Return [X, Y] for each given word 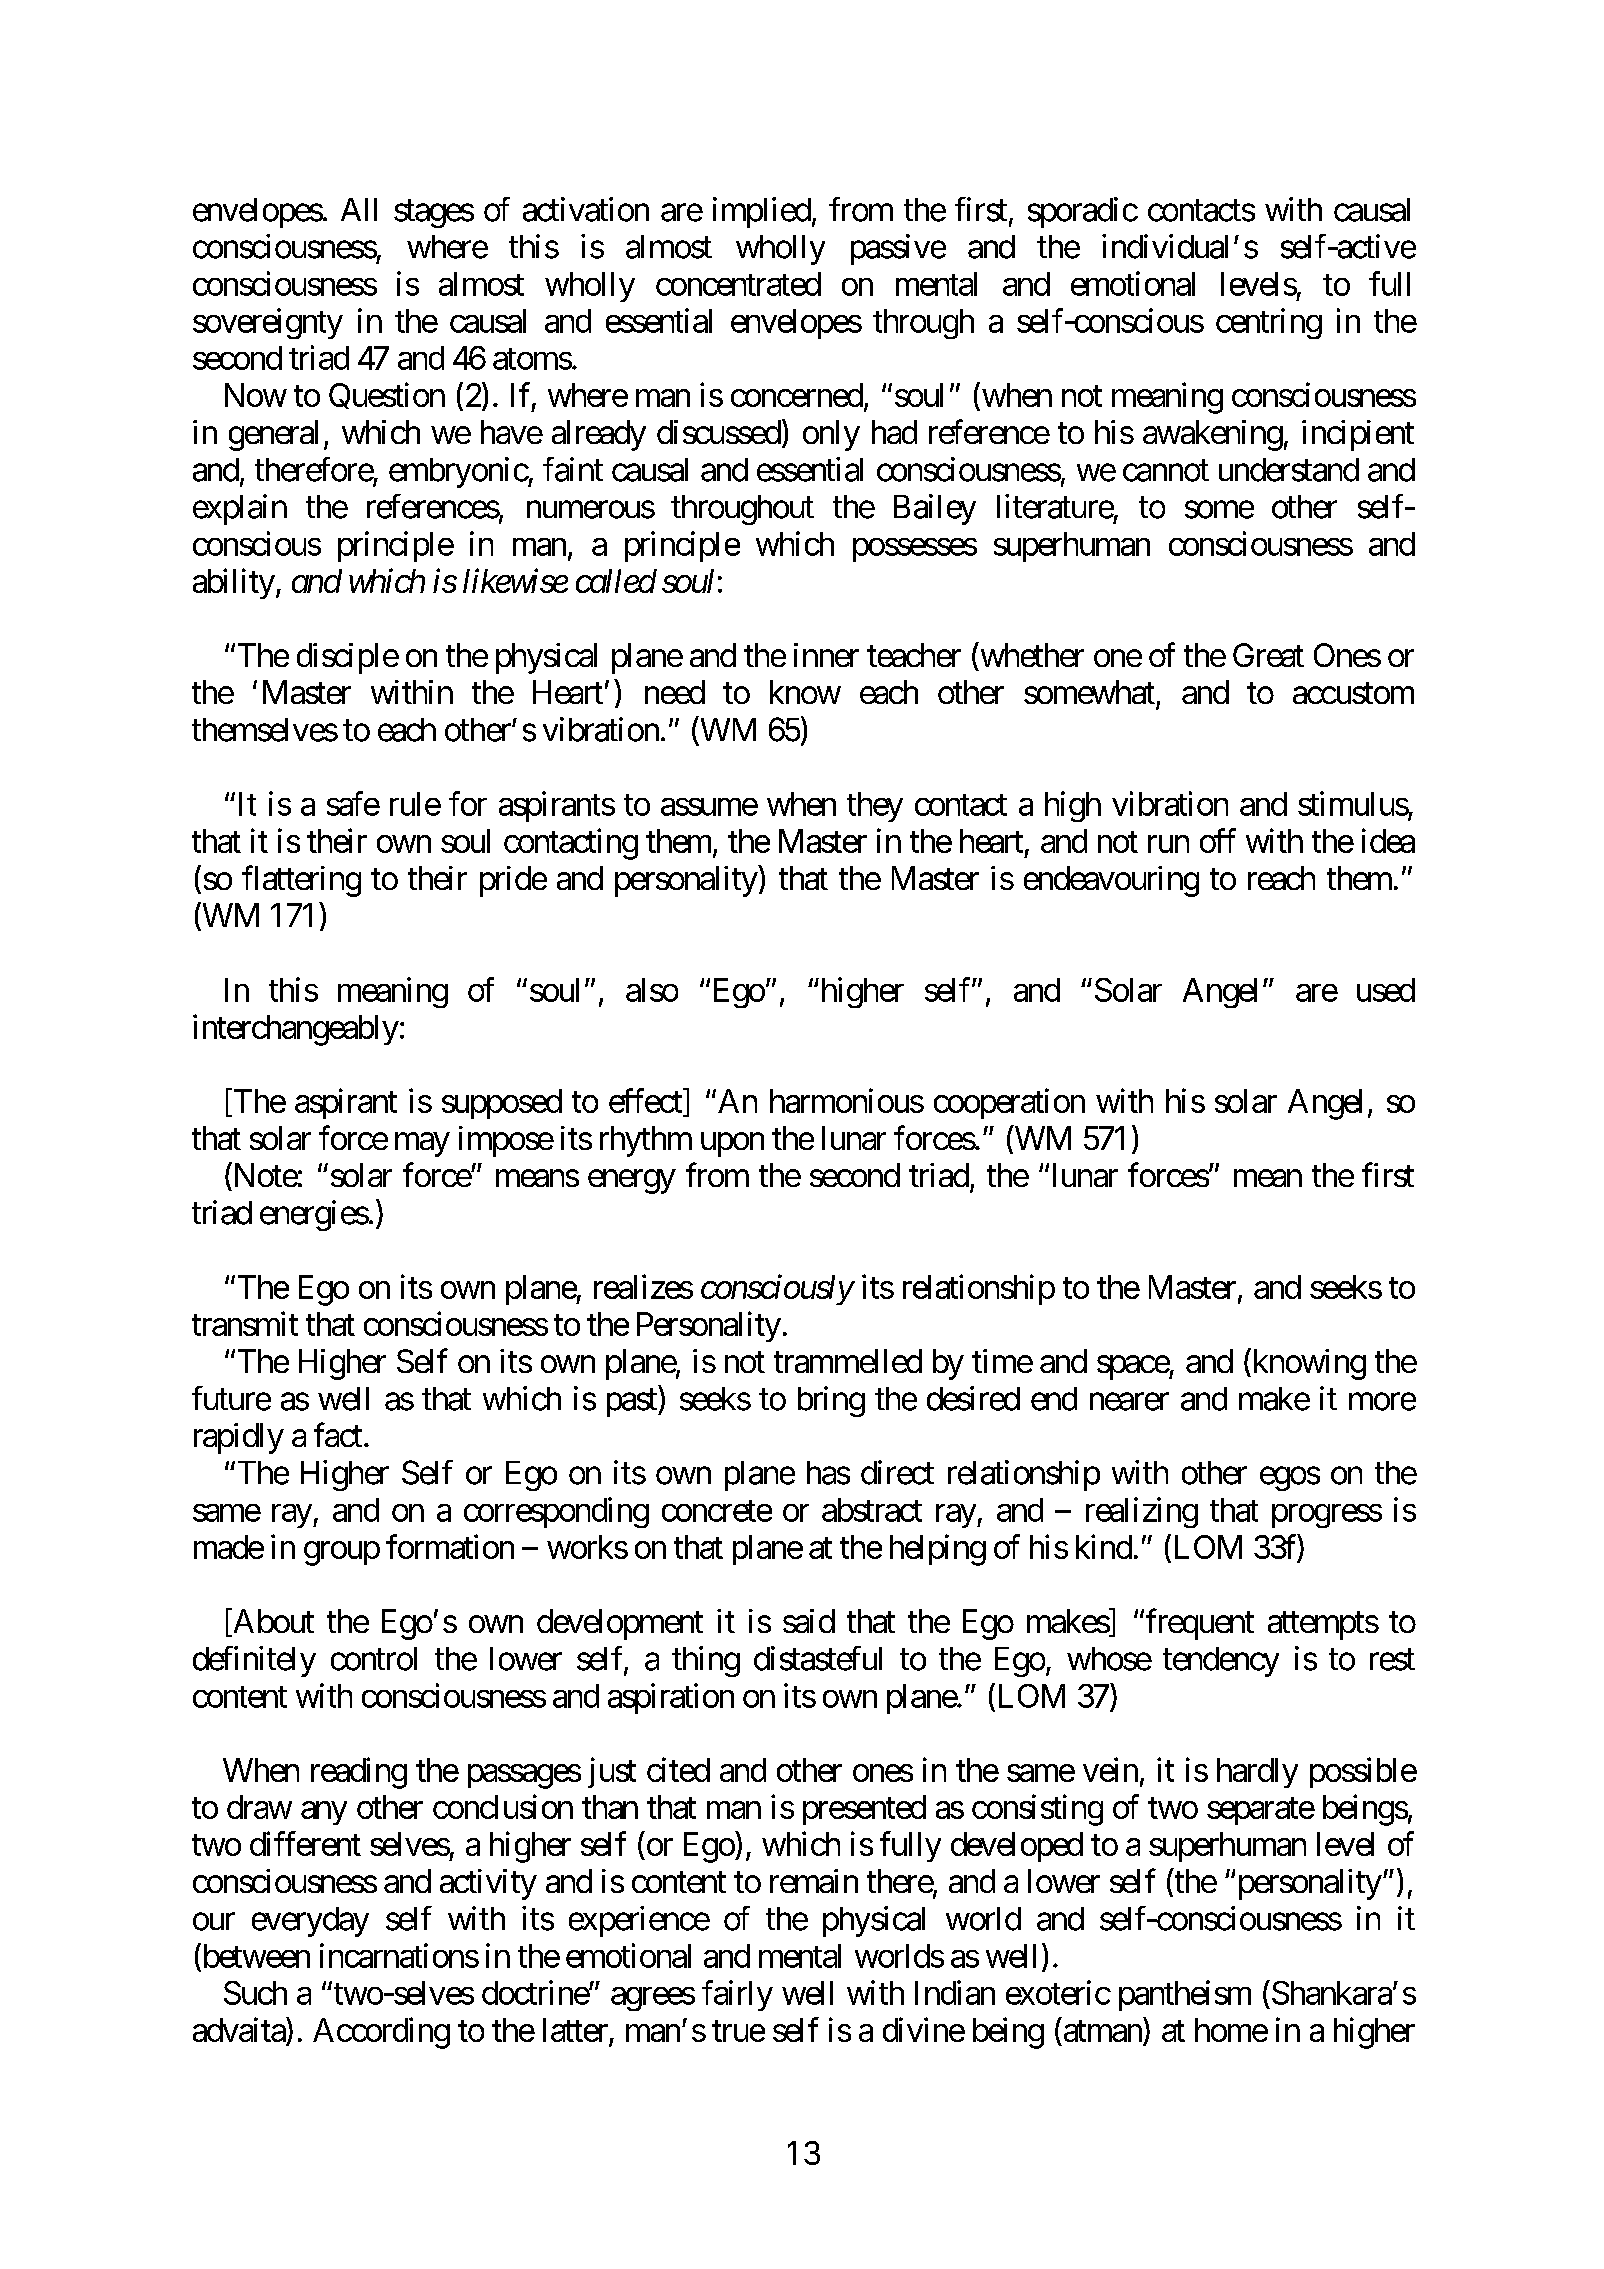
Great [1268, 655]
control [374, 1659]
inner [826, 655]
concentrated [738, 284]
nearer [1129, 1402]
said [809, 1621]
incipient [1358, 435]
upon [732, 1145]
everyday [310, 1922]
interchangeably [296, 1030]
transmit [245, 1323]
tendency [1221, 1662]
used [1386, 990]
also [652, 990]
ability [234, 583]
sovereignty [268, 323]
